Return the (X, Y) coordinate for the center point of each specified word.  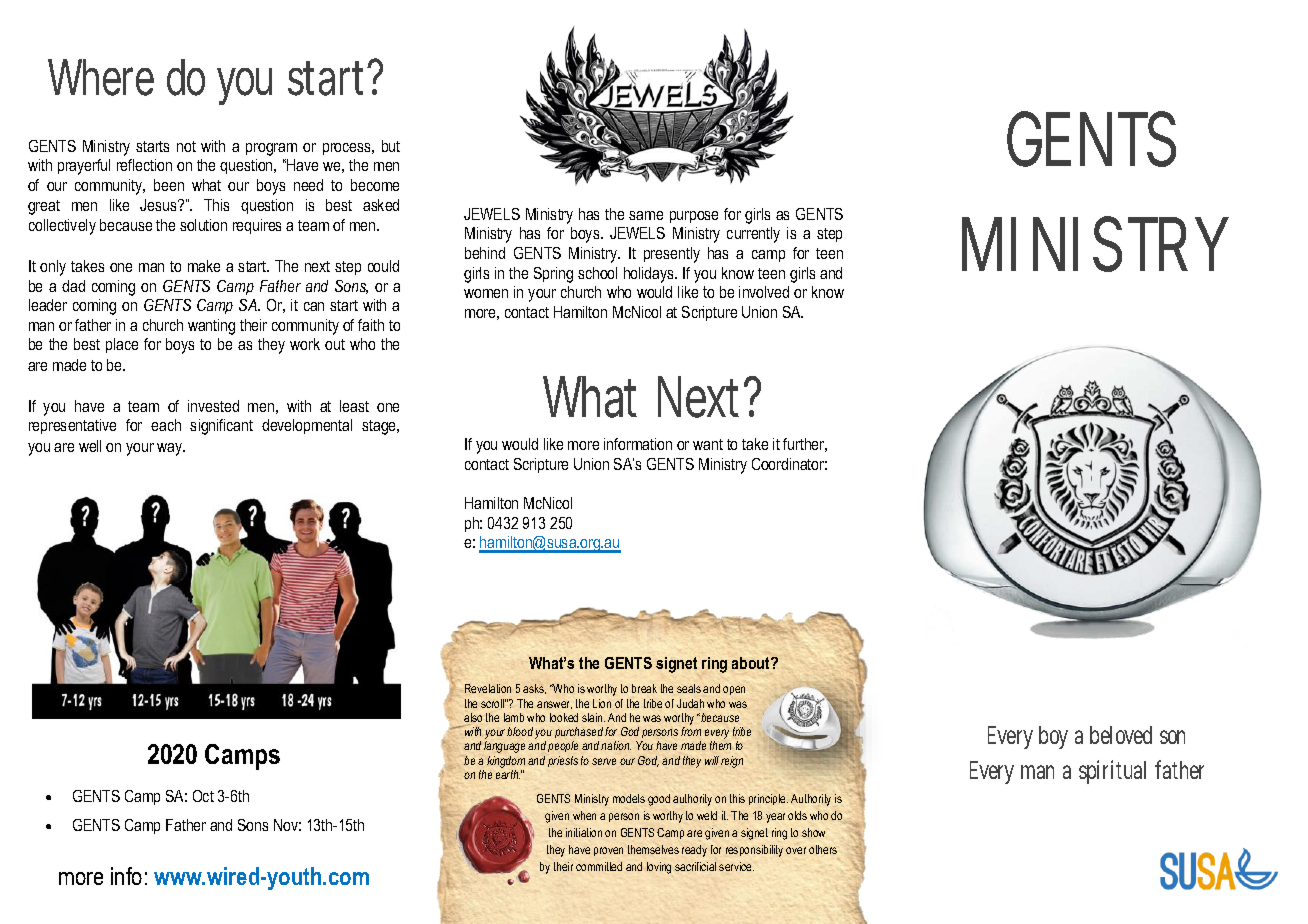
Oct (203, 796)
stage (380, 427)
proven (608, 851)
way (171, 449)
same (646, 215)
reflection (144, 165)
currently (753, 235)
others (823, 849)
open (734, 690)
